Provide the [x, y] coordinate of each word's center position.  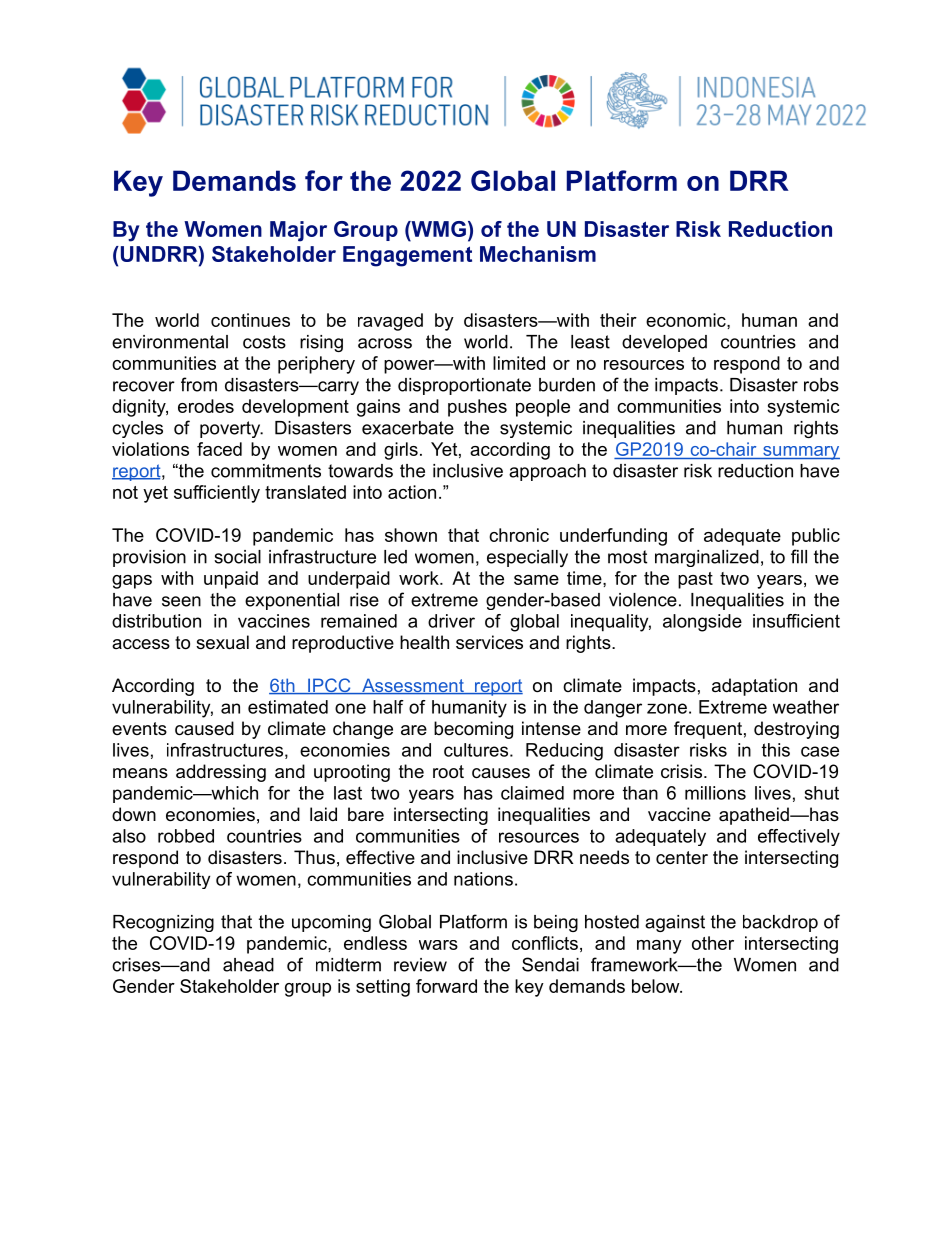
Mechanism [538, 254]
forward [446, 986]
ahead [248, 965]
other [713, 943]
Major [298, 231]
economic [687, 320]
